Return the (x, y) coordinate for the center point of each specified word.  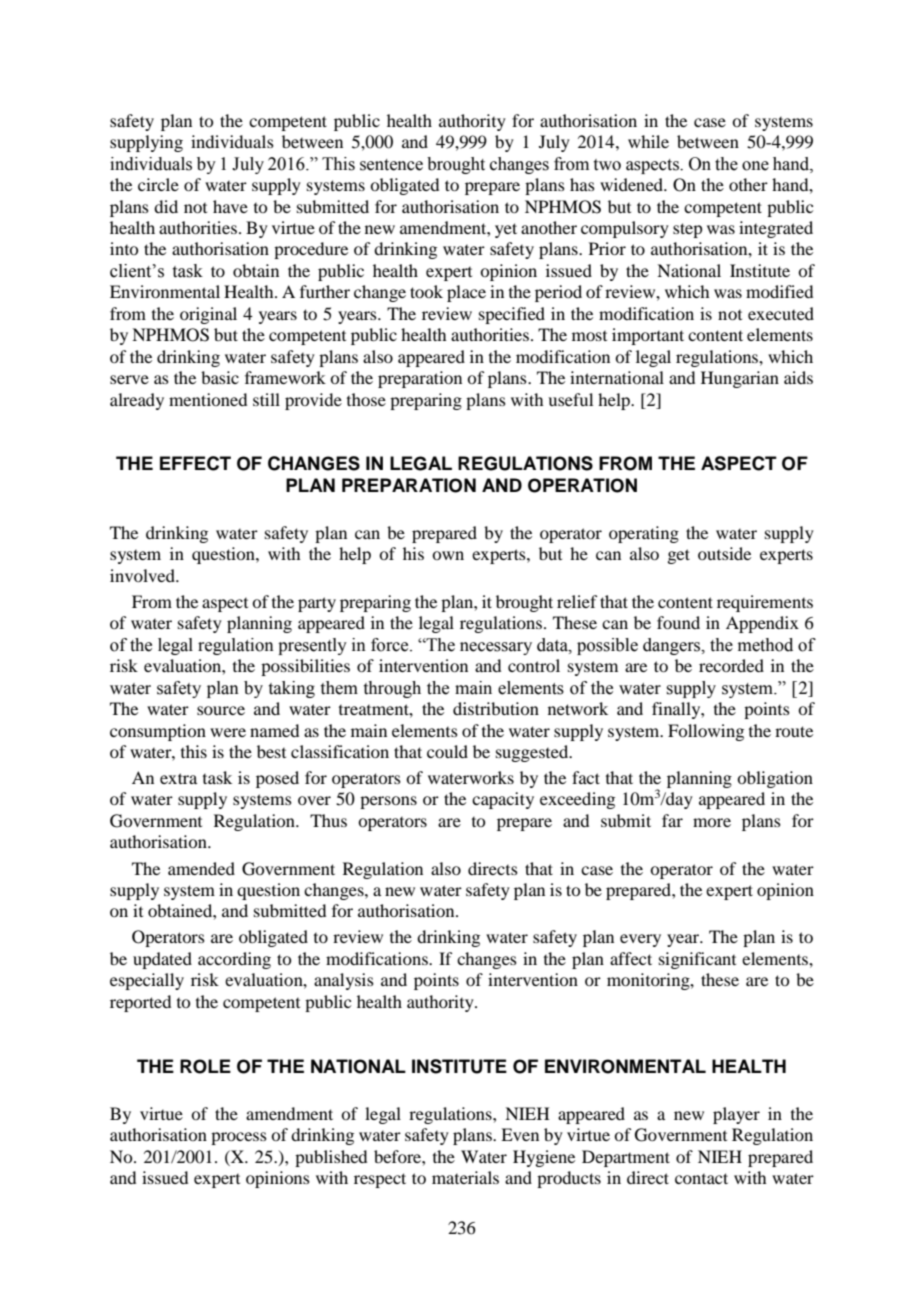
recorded (731, 665)
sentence (391, 165)
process (239, 1138)
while (648, 141)
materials (465, 1177)
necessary (496, 648)
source (221, 710)
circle (158, 184)
